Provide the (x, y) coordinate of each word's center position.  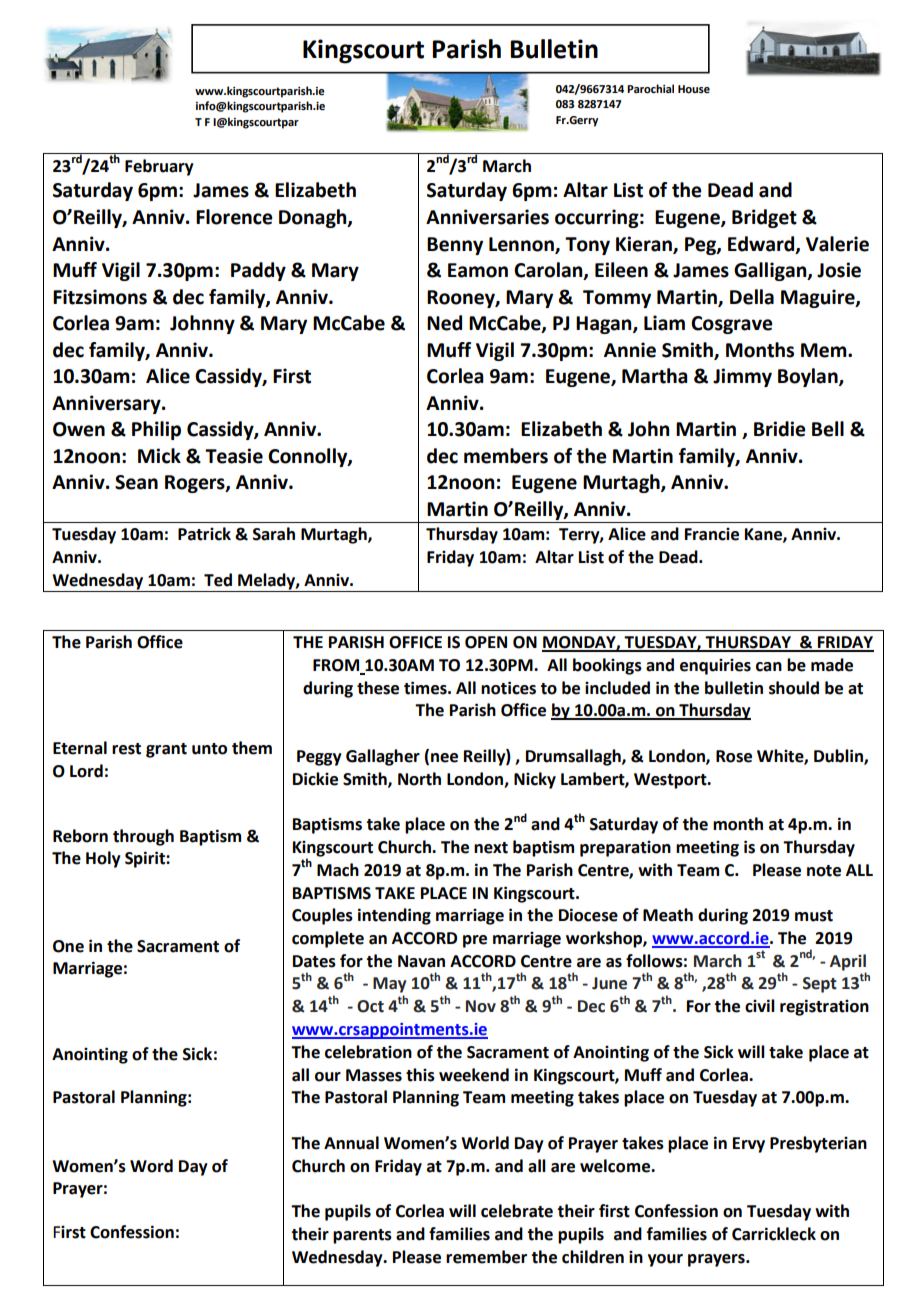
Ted (218, 580)
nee (444, 758)
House (694, 89)
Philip (156, 430)
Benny (455, 246)
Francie (712, 534)
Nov (481, 1006)
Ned (444, 323)
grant (166, 750)
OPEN (486, 642)
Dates (314, 961)
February (159, 167)
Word (151, 1166)
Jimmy (742, 377)
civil (760, 1006)
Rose (734, 756)
